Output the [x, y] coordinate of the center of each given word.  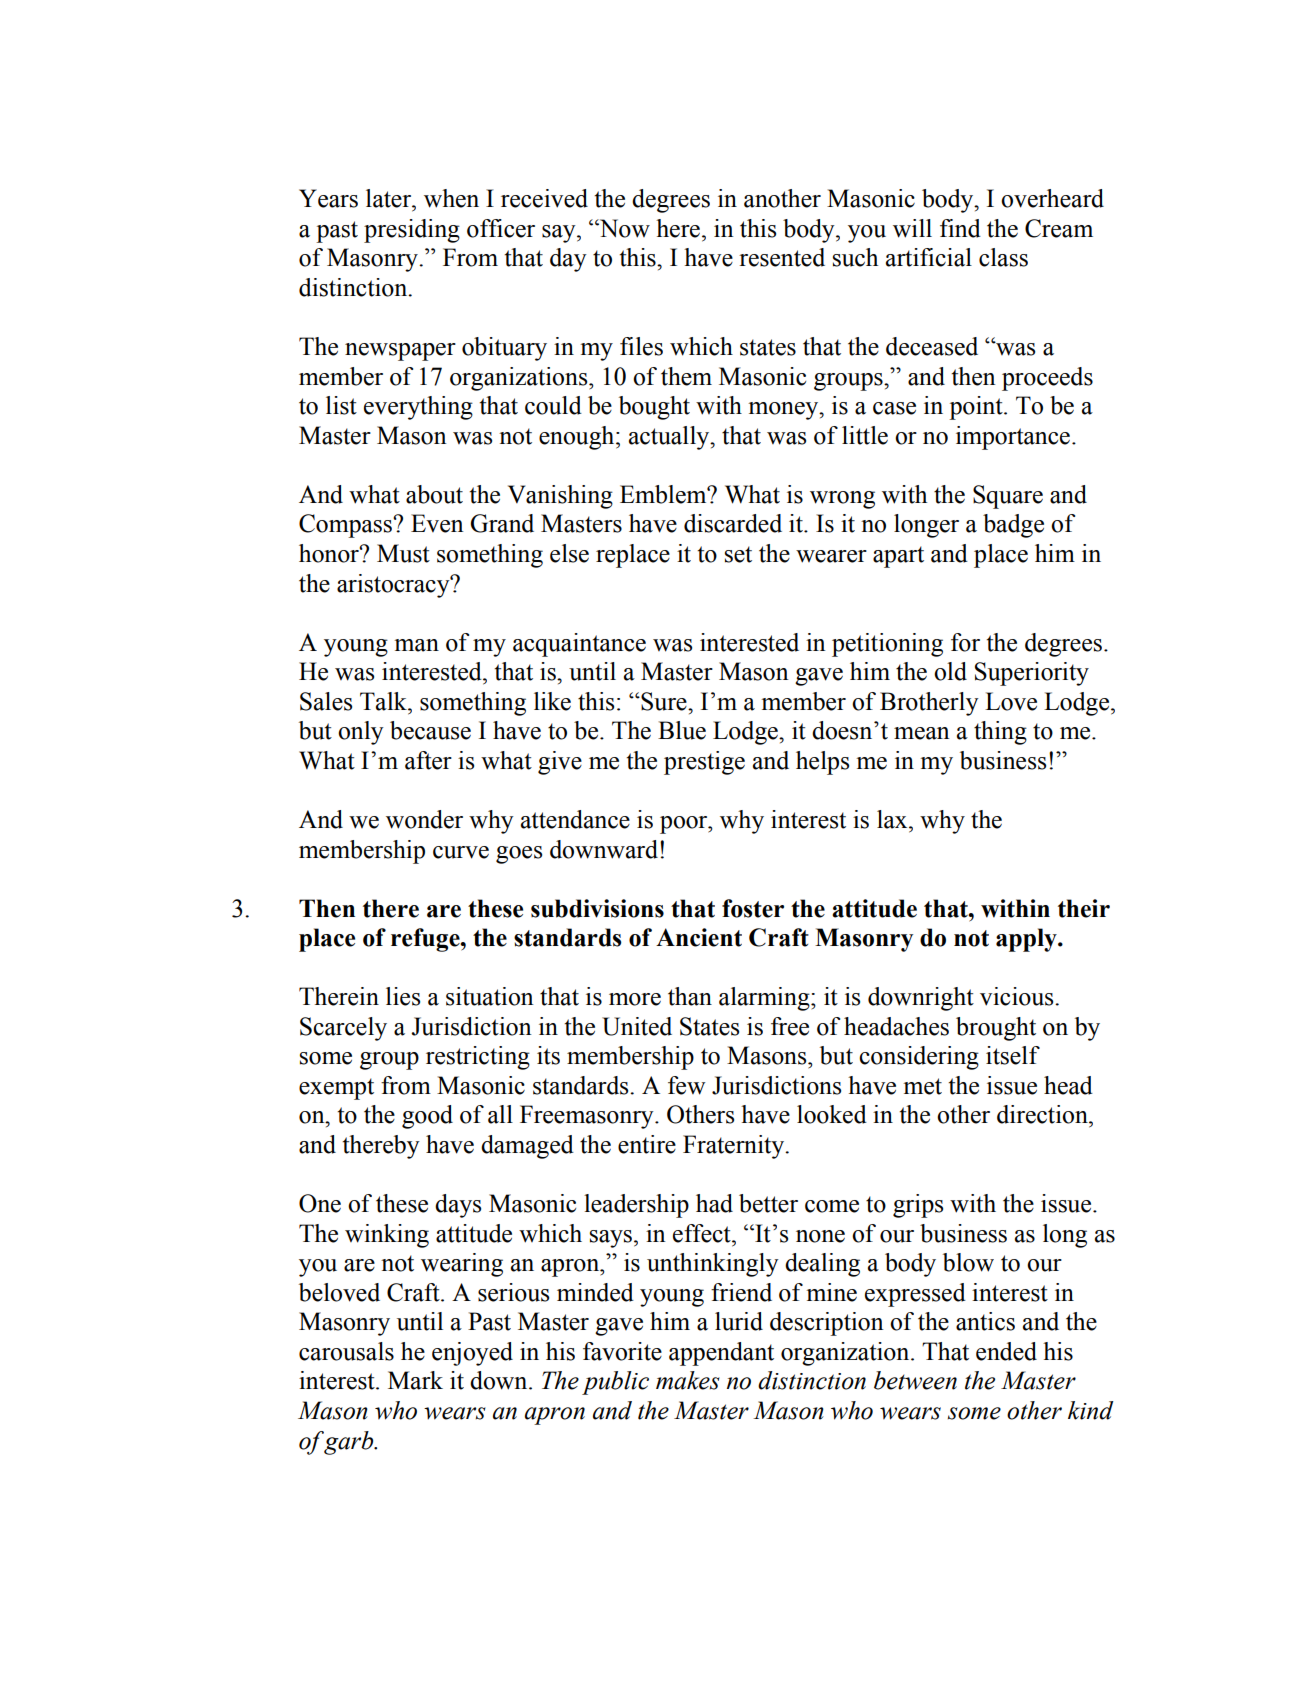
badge [1013, 526]
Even [437, 523]
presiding [412, 231]
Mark [415, 1380]
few [687, 1085]
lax [893, 819]
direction [1043, 1114]
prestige [704, 763]
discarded [733, 523]
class [1003, 257]
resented [782, 257]
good [427, 1117]
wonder [424, 819]
